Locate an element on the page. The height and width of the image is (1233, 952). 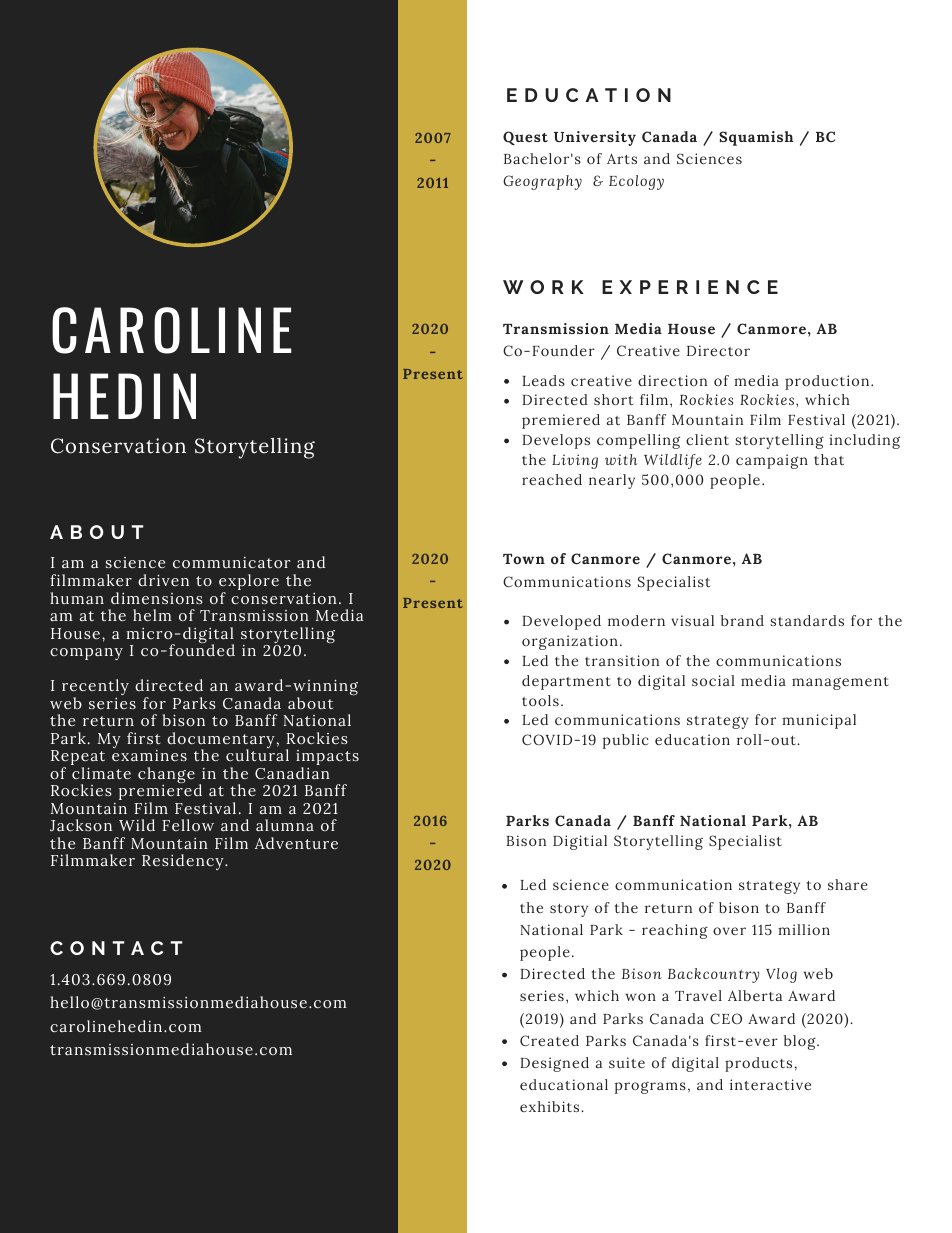
campaign is located at coordinates (772, 461).
